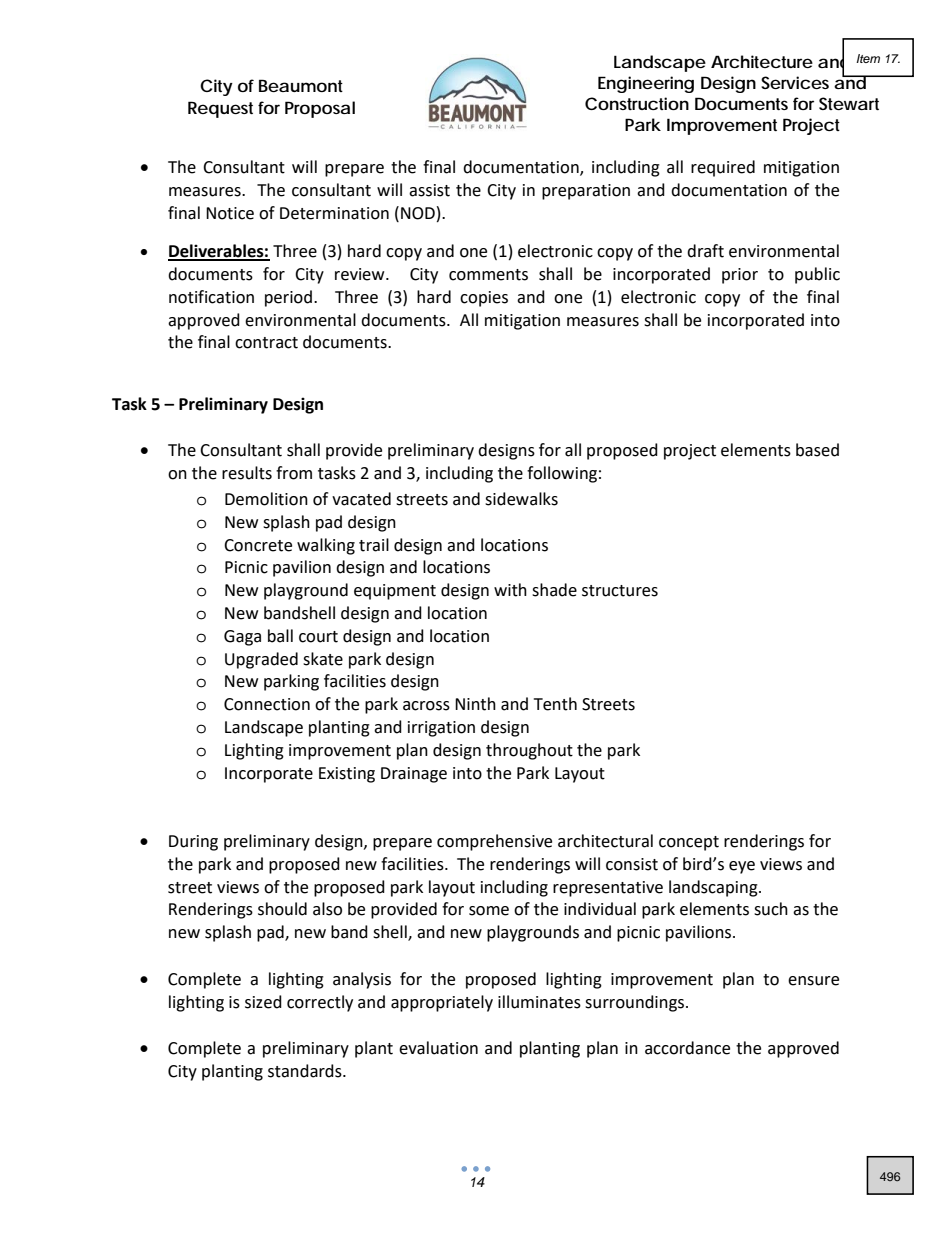 This screenshot has width=952, height=1233. What do you see at coordinates (258, 545) in the screenshot?
I see `Concrete` at bounding box center [258, 545].
